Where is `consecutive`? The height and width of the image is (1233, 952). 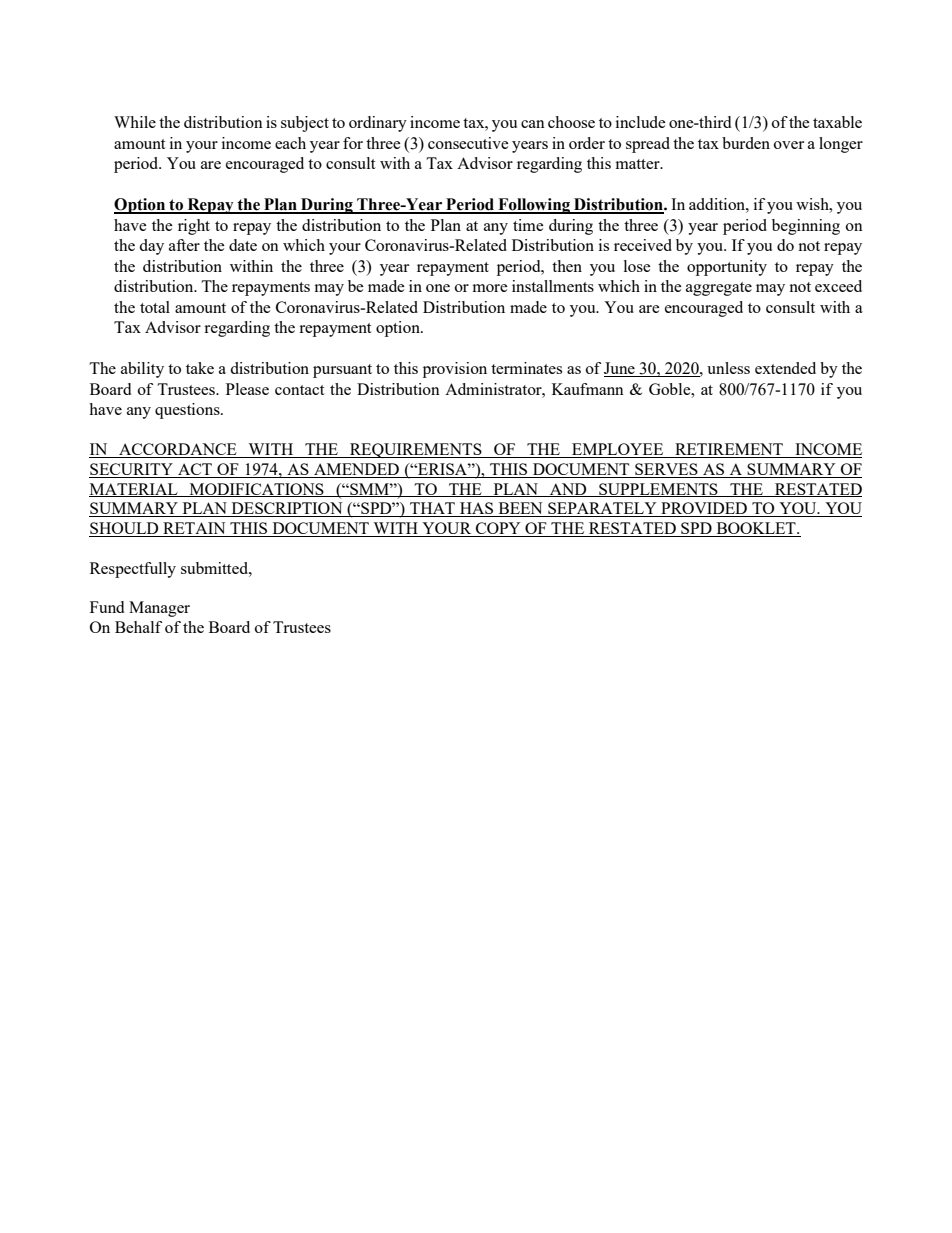
consecutive is located at coordinates (468, 143).
